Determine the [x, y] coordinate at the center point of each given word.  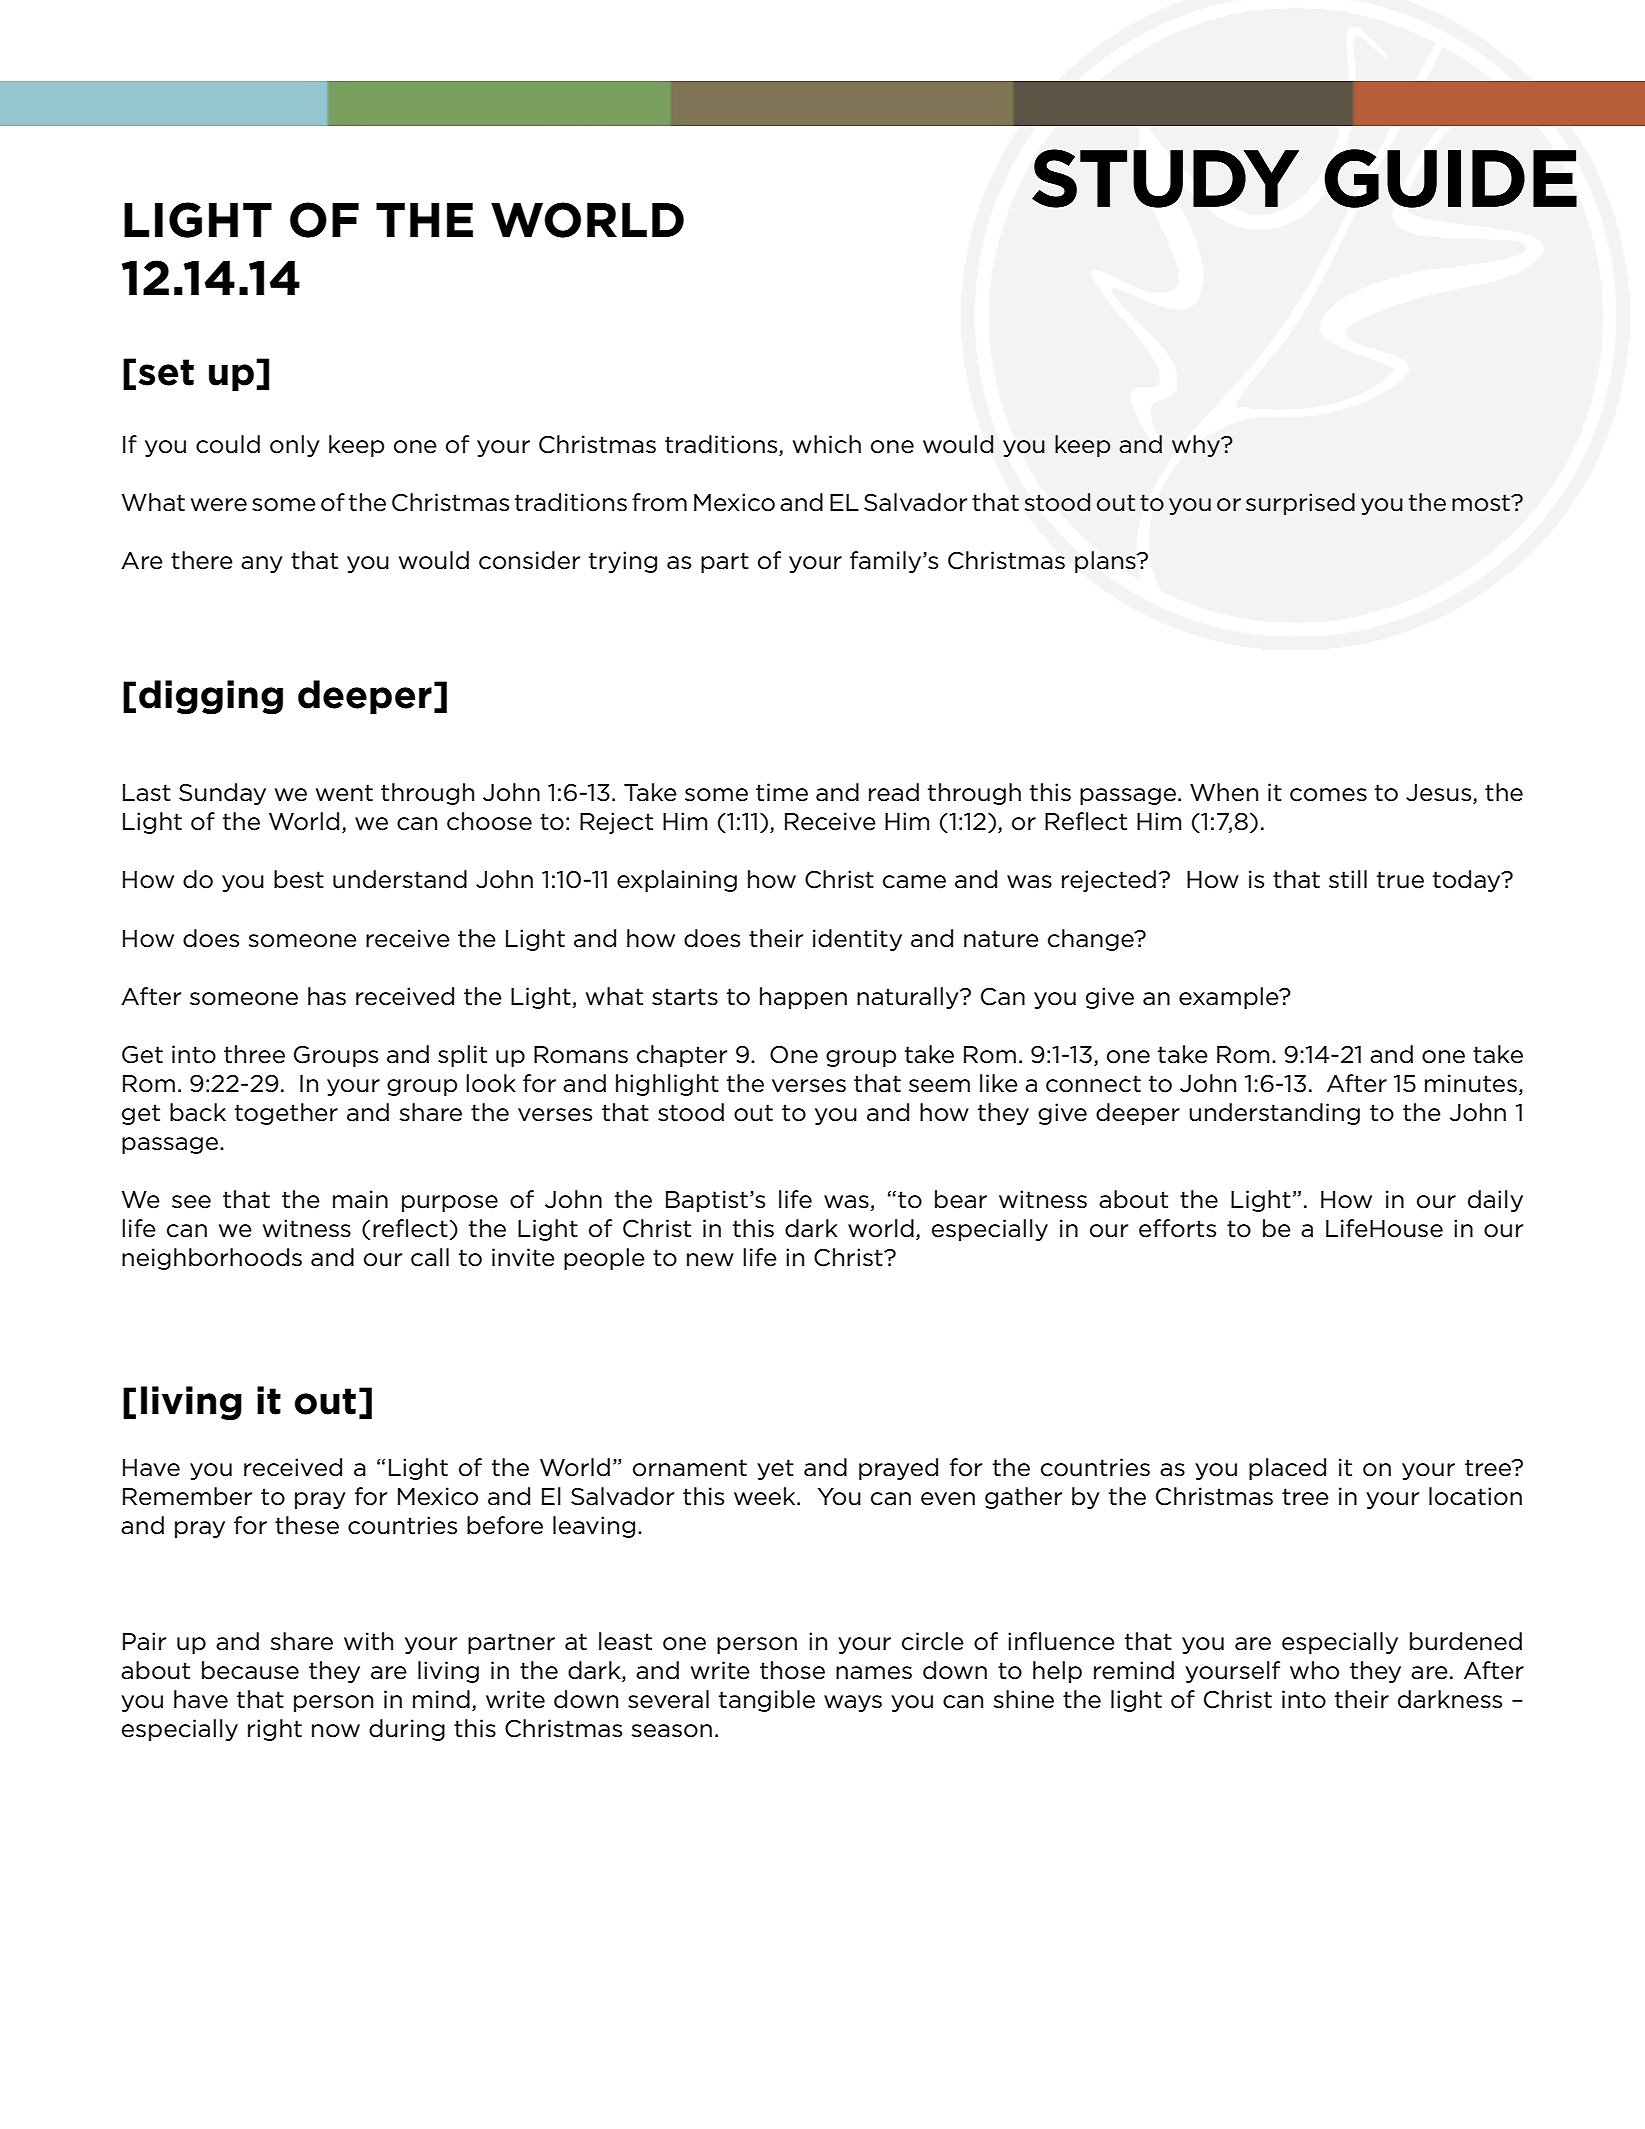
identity [857, 940]
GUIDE [1450, 178]
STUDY [1165, 178]
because [250, 1670]
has [327, 996]
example [1230, 998]
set [166, 372]
